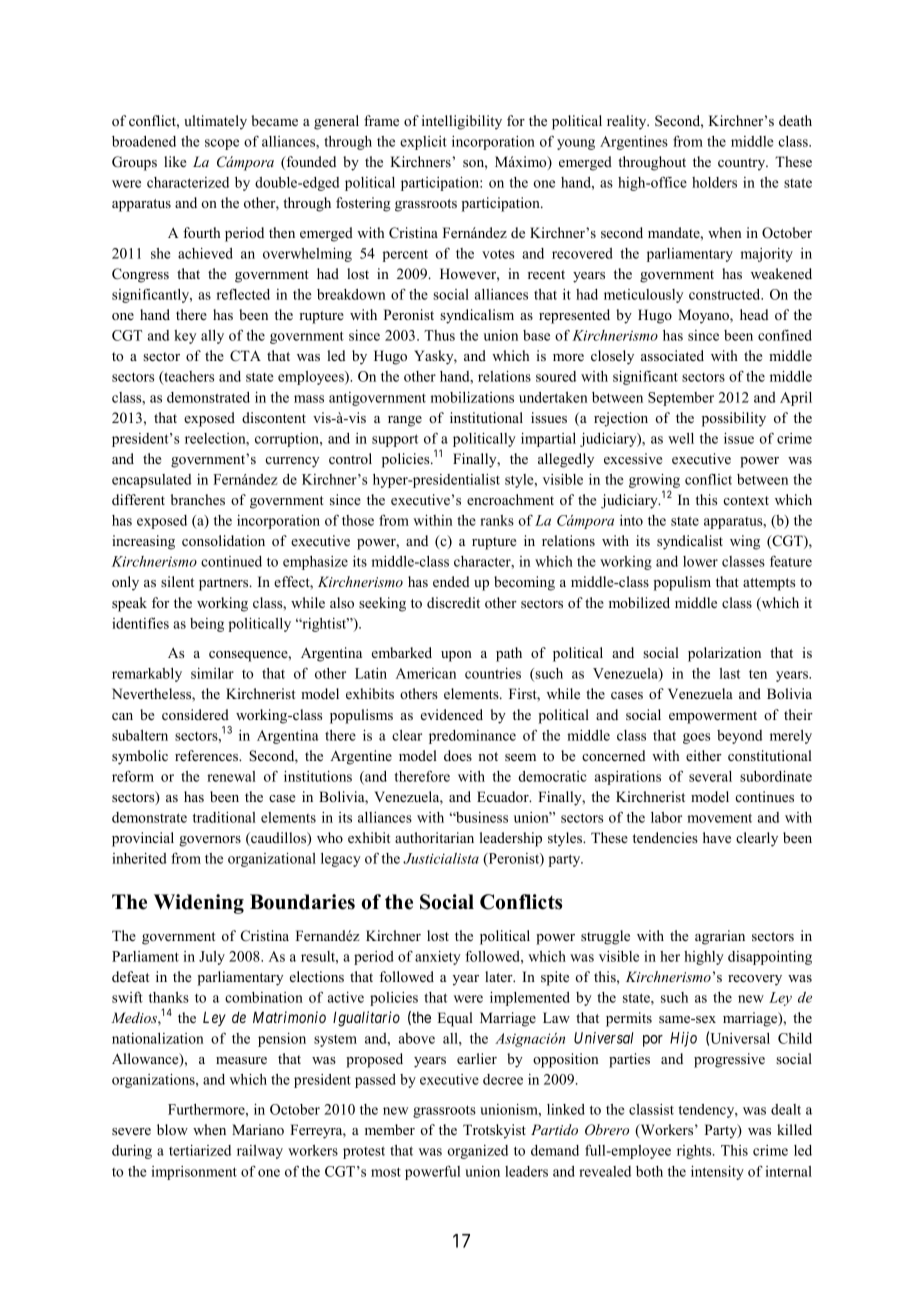  I want to click on mobilizations, so click(472, 397).
